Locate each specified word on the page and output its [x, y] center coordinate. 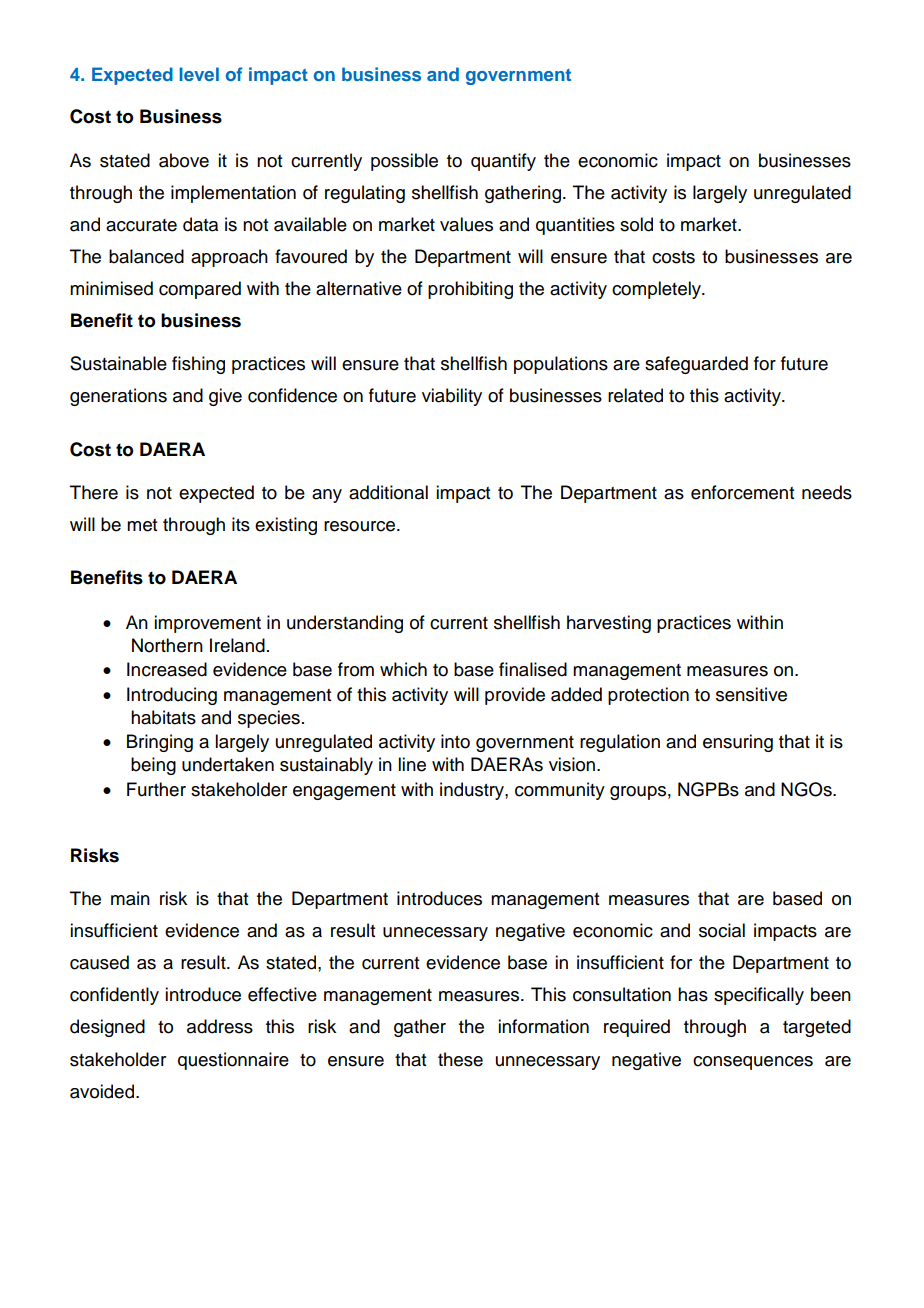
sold [636, 224]
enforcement [742, 492]
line [412, 764]
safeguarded [696, 365]
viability [452, 397]
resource [361, 526]
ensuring [738, 743]
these [460, 1059]
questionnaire [233, 1061]
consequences [753, 1063]
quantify [503, 162]
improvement [207, 624]
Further [156, 789]
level [199, 74]
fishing [198, 365]
